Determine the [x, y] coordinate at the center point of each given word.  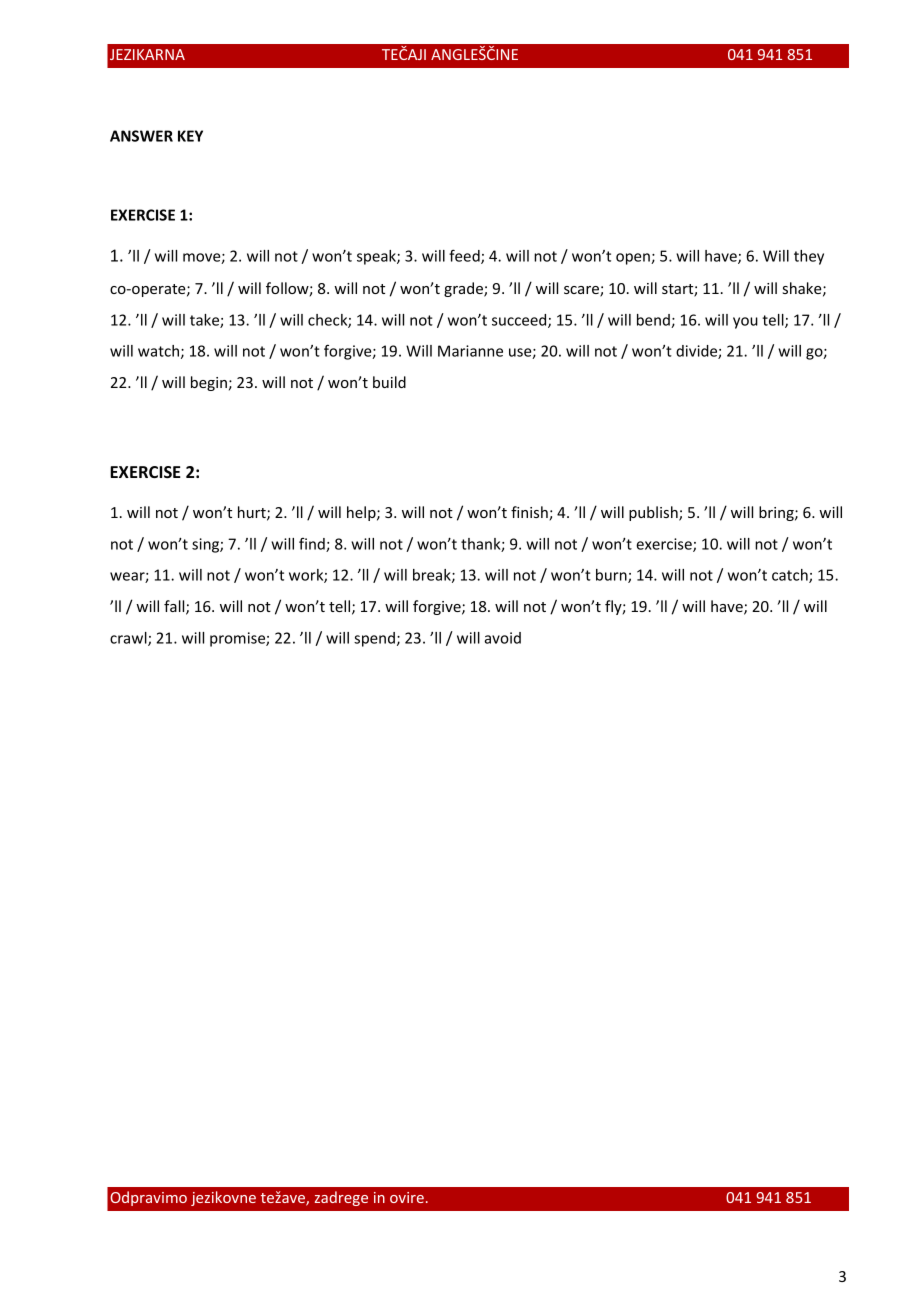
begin [209, 383]
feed [465, 256]
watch [158, 351]
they [809, 257]
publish [654, 513]
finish [530, 513]
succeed [520, 321]
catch [791, 576]
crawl [129, 639]
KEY [190, 136]
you [745, 323]
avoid [502, 638]
